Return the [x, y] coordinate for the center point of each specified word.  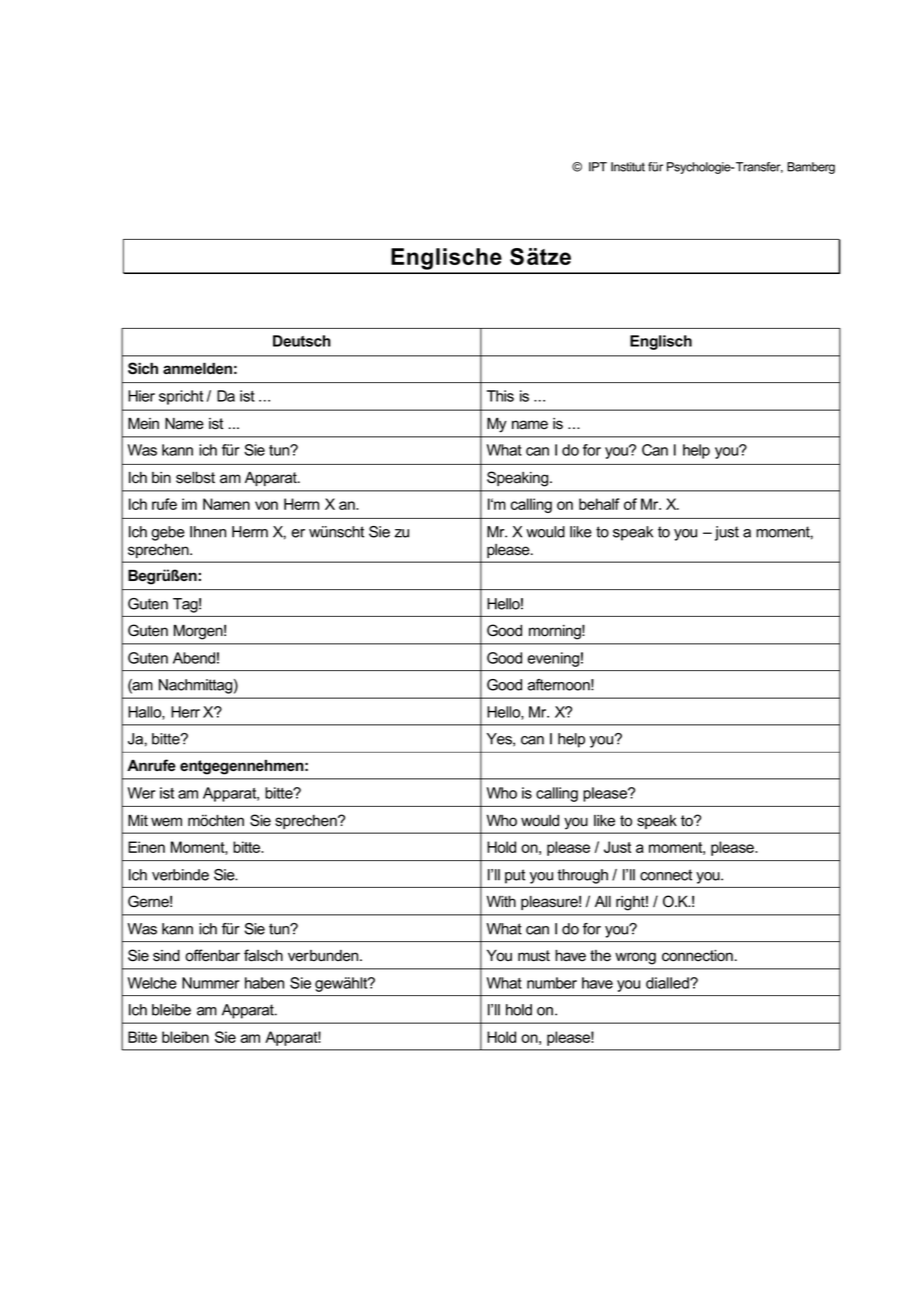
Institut [628, 167]
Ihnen [208, 532]
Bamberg [811, 168]
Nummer [210, 983]
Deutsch [302, 341]
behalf [599, 504]
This [500, 396]
